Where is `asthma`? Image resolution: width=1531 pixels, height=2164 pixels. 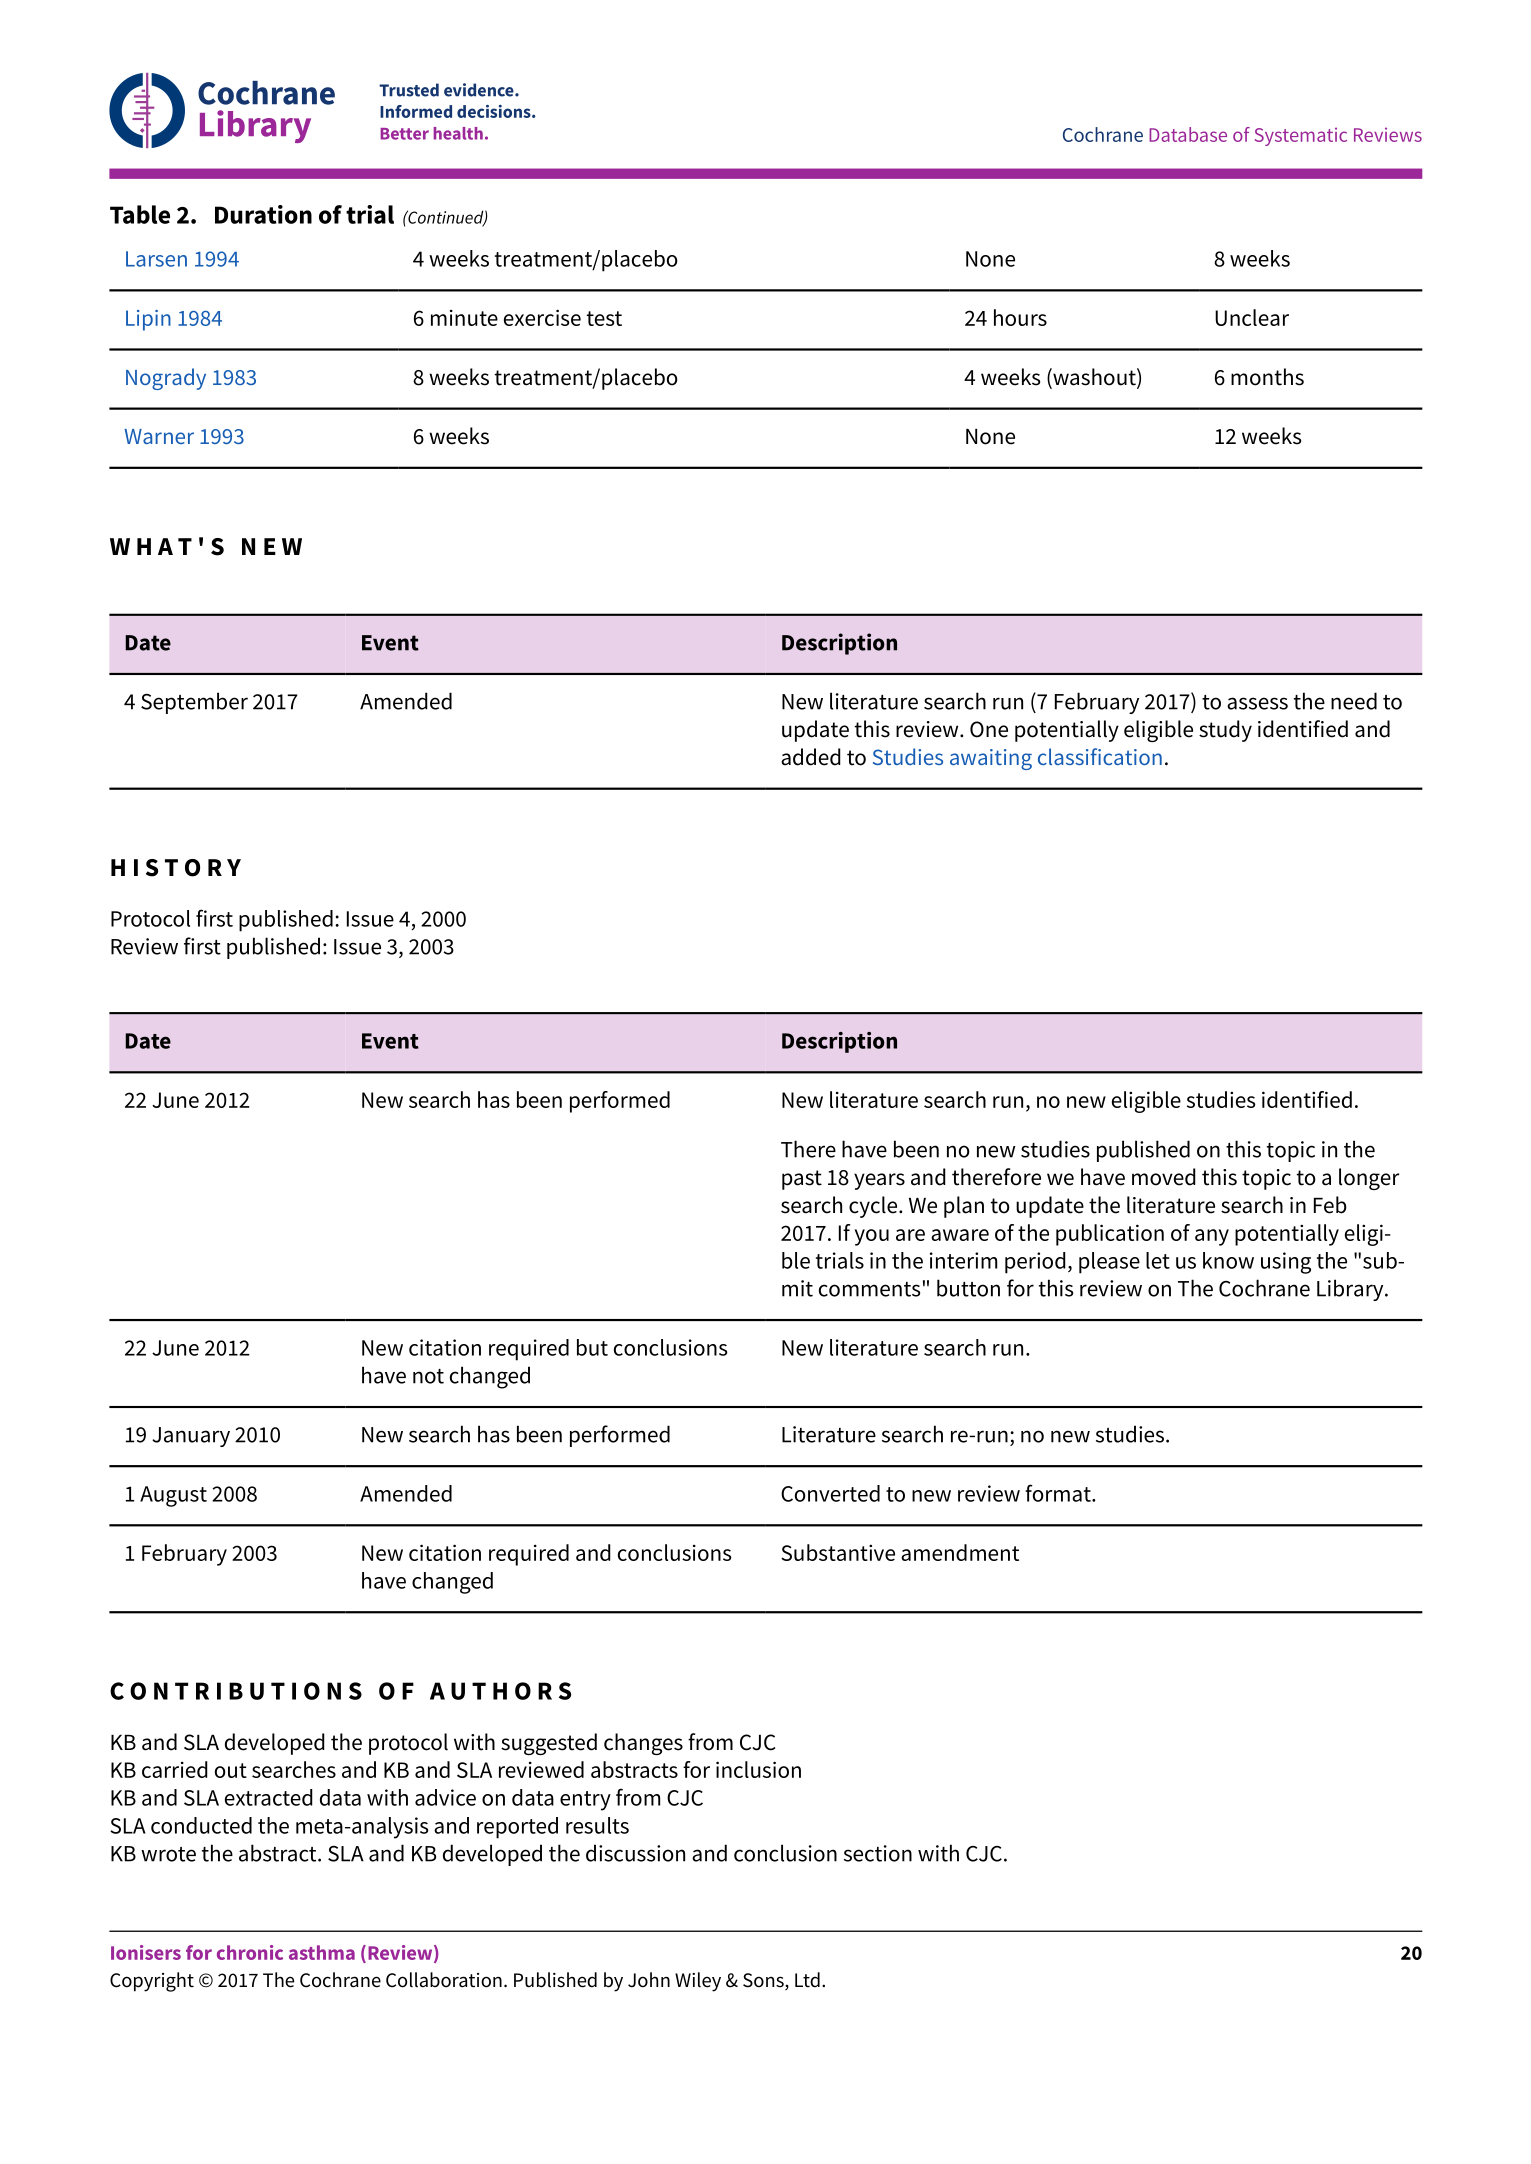 asthma is located at coordinates (322, 1952).
